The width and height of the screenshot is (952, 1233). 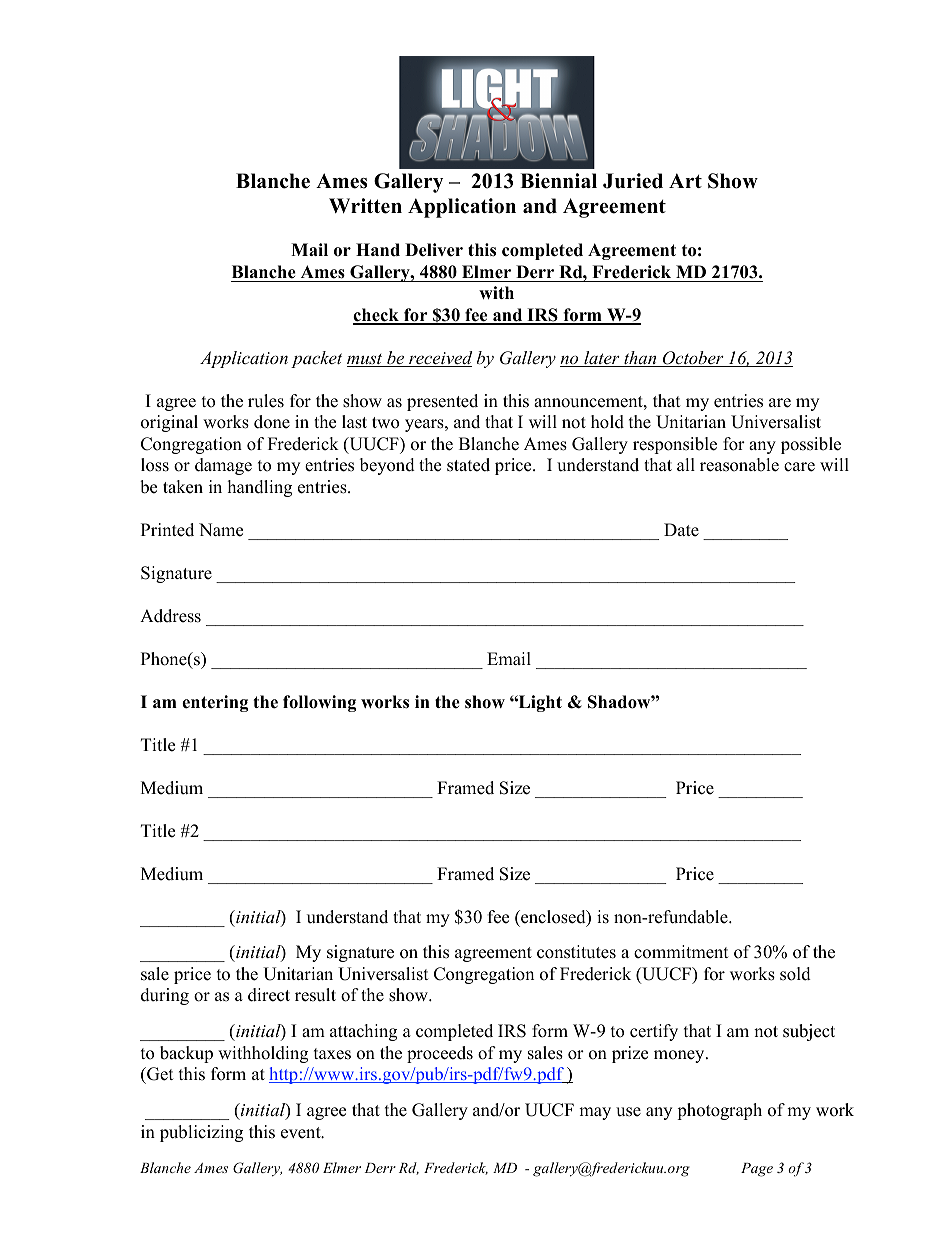 What do you see at coordinates (685, 180) in the screenshot?
I see `Art` at bounding box center [685, 180].
